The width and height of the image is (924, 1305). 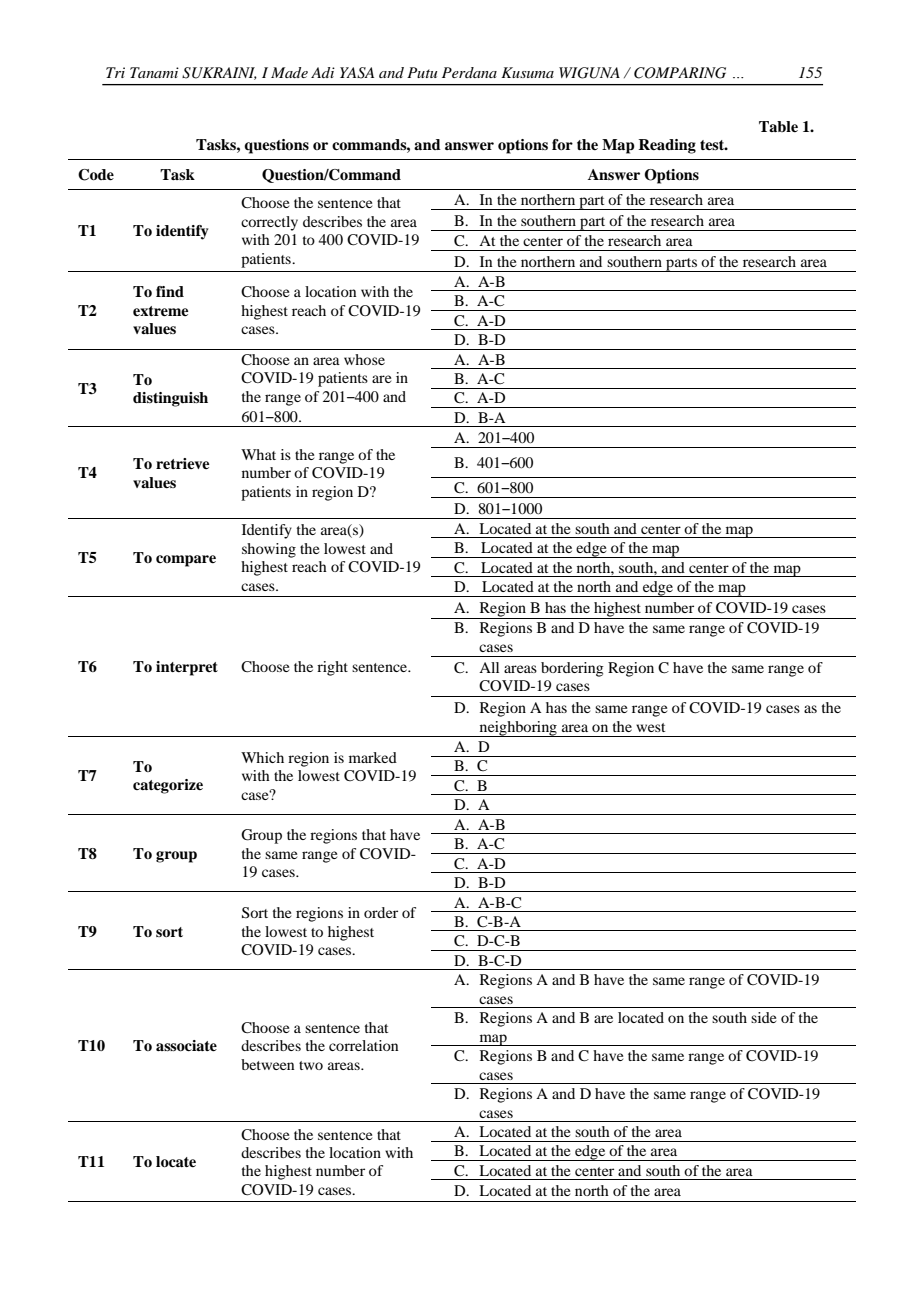 I want to click on compare, so click(x=186, y=561).
